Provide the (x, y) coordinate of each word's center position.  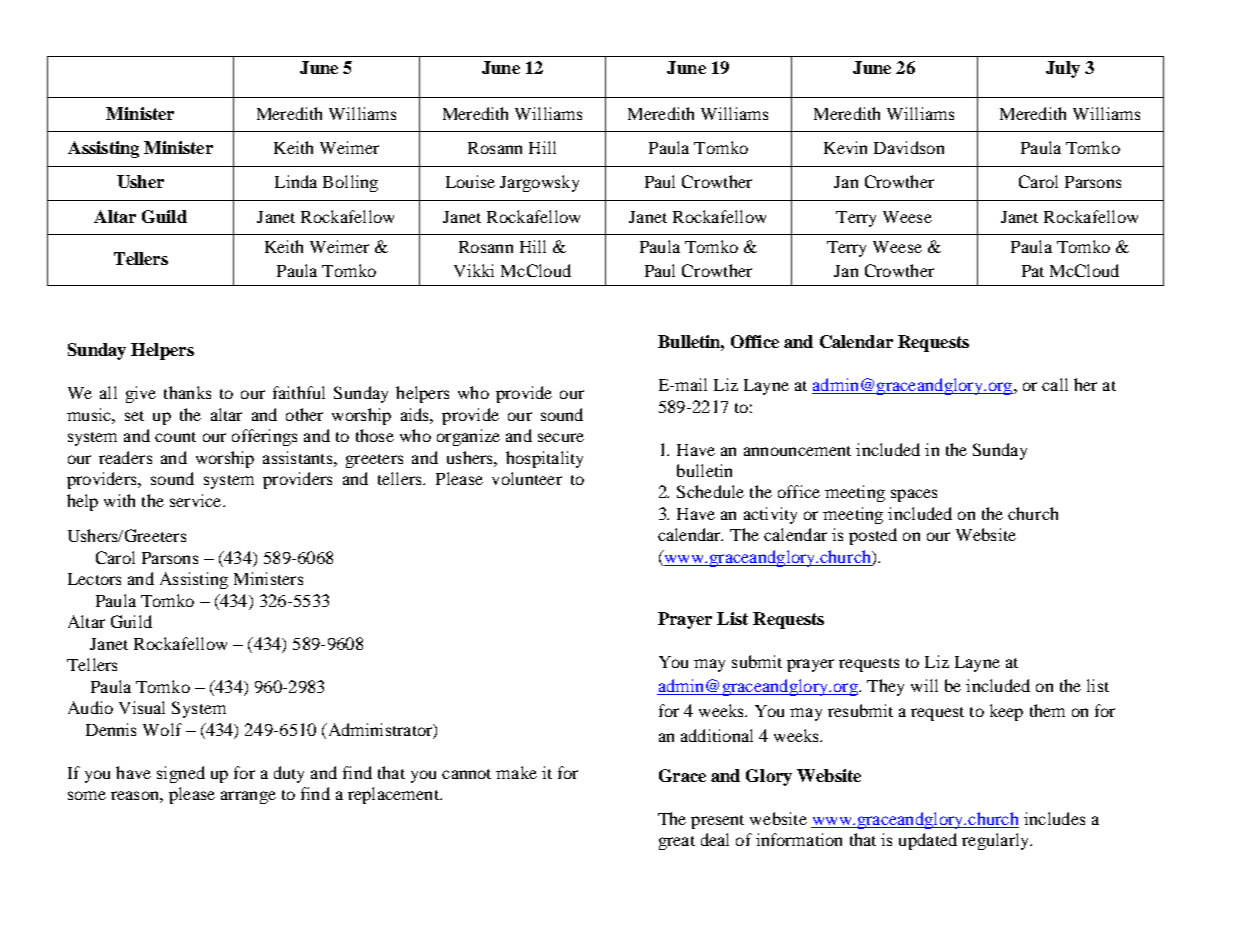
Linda (296, 181)
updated (928, 841)
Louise (470, 181)
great (677, 843)
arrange (248, 797)
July (1063, 69)
